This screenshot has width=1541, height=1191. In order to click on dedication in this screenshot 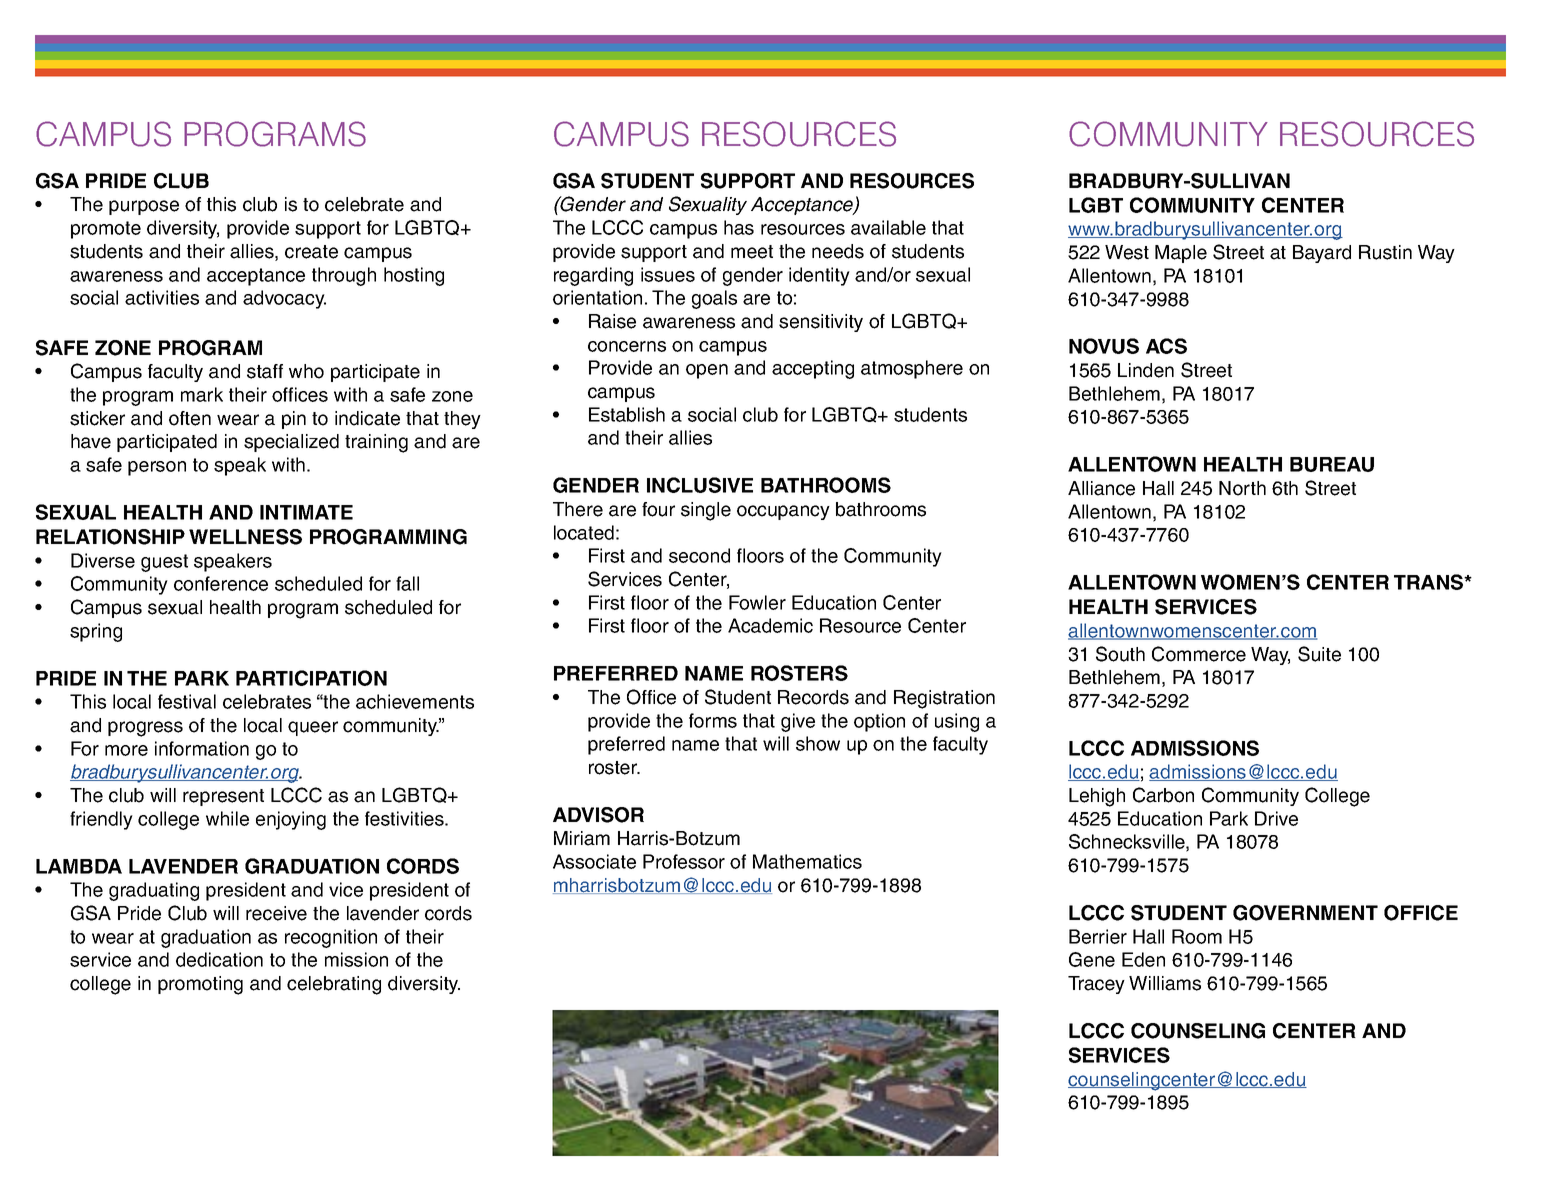, I will do `click(219, 959)`.
